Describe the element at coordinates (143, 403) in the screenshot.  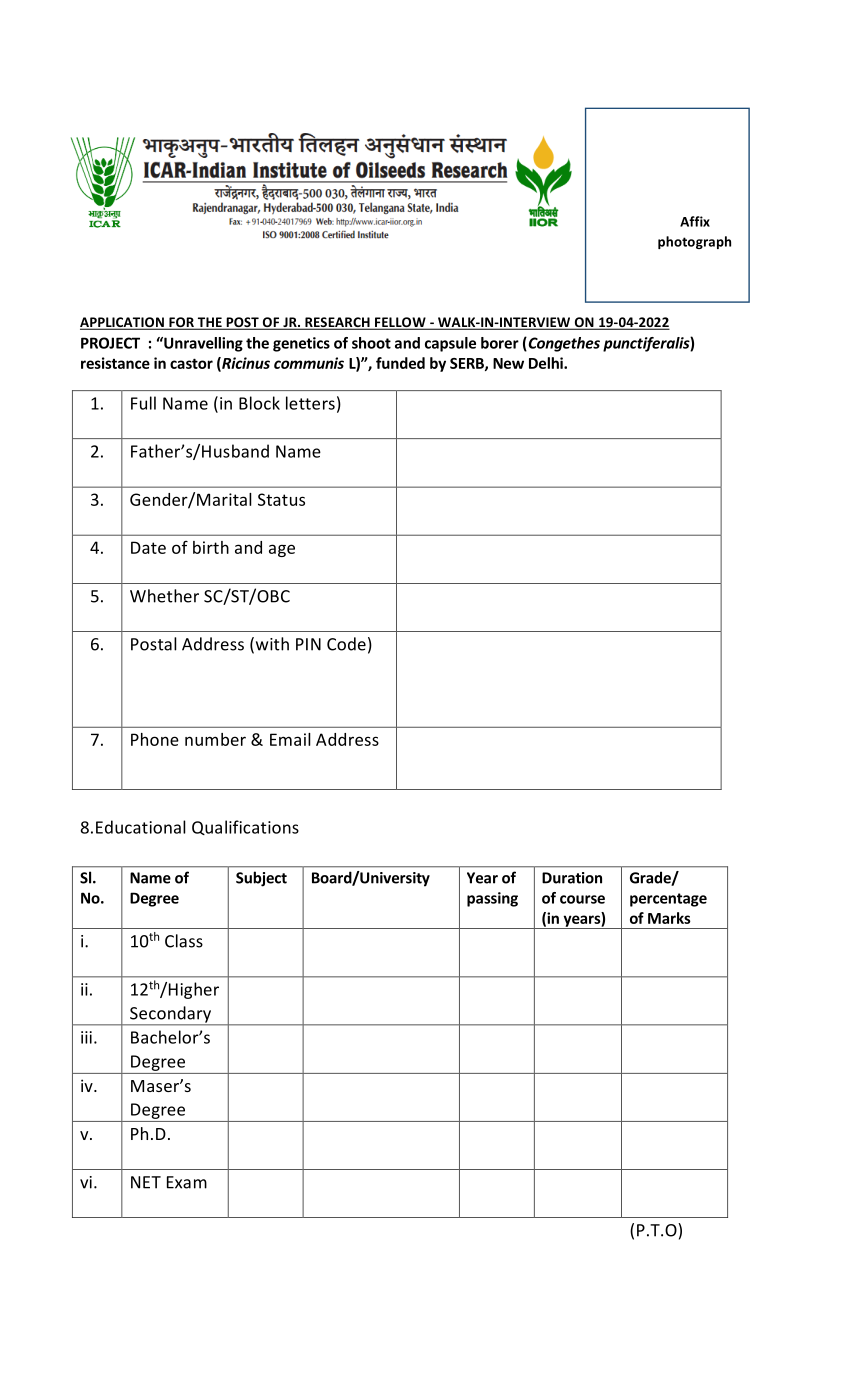
I see `Full` at that location.
